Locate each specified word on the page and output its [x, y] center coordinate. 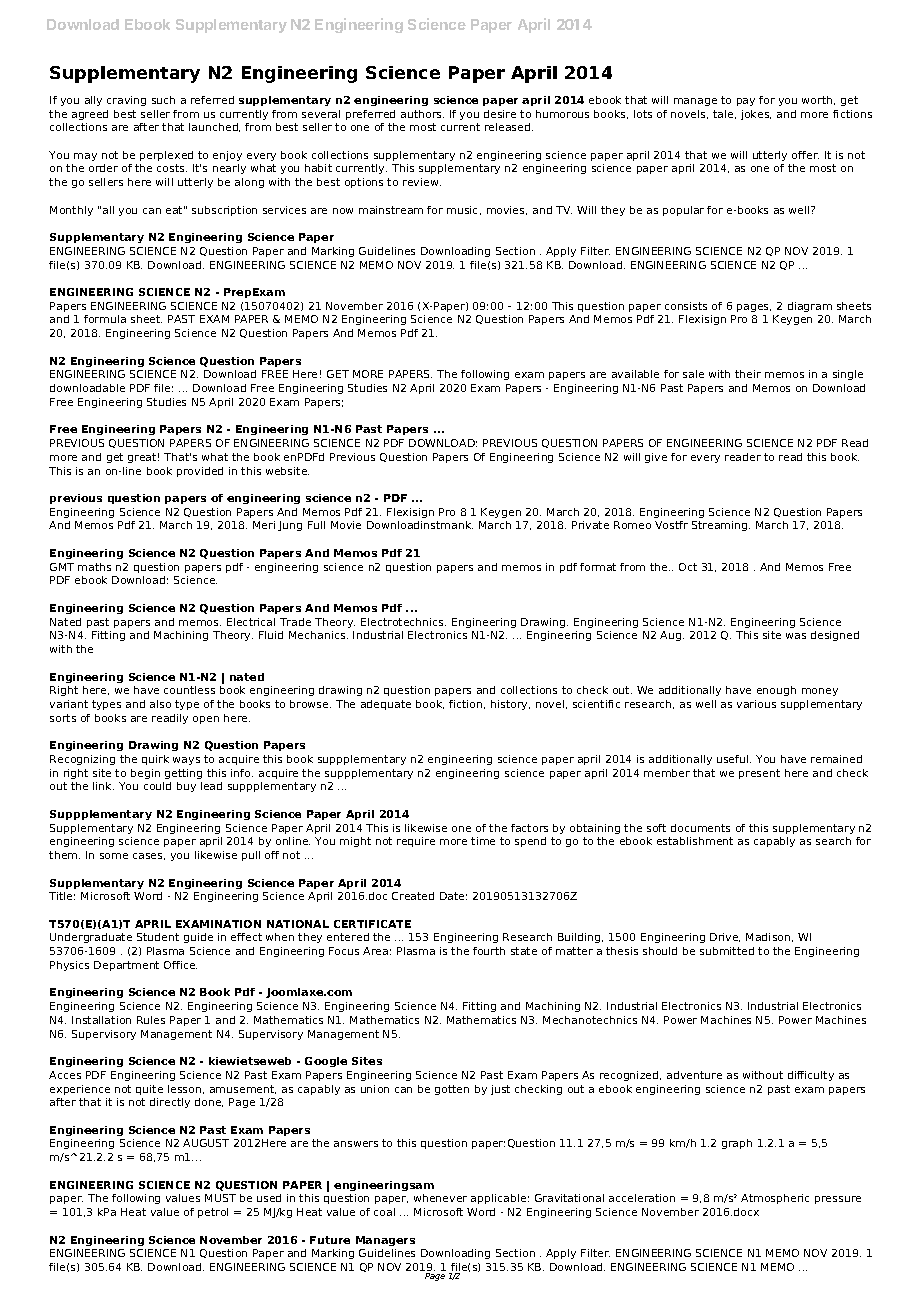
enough [776, 691]
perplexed [166, 156]
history [510, 705]
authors [422, 114]
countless [189, 690]
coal [384, 1212]
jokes [756, 115]
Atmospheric [775, 1199]
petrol [213, 1213]
